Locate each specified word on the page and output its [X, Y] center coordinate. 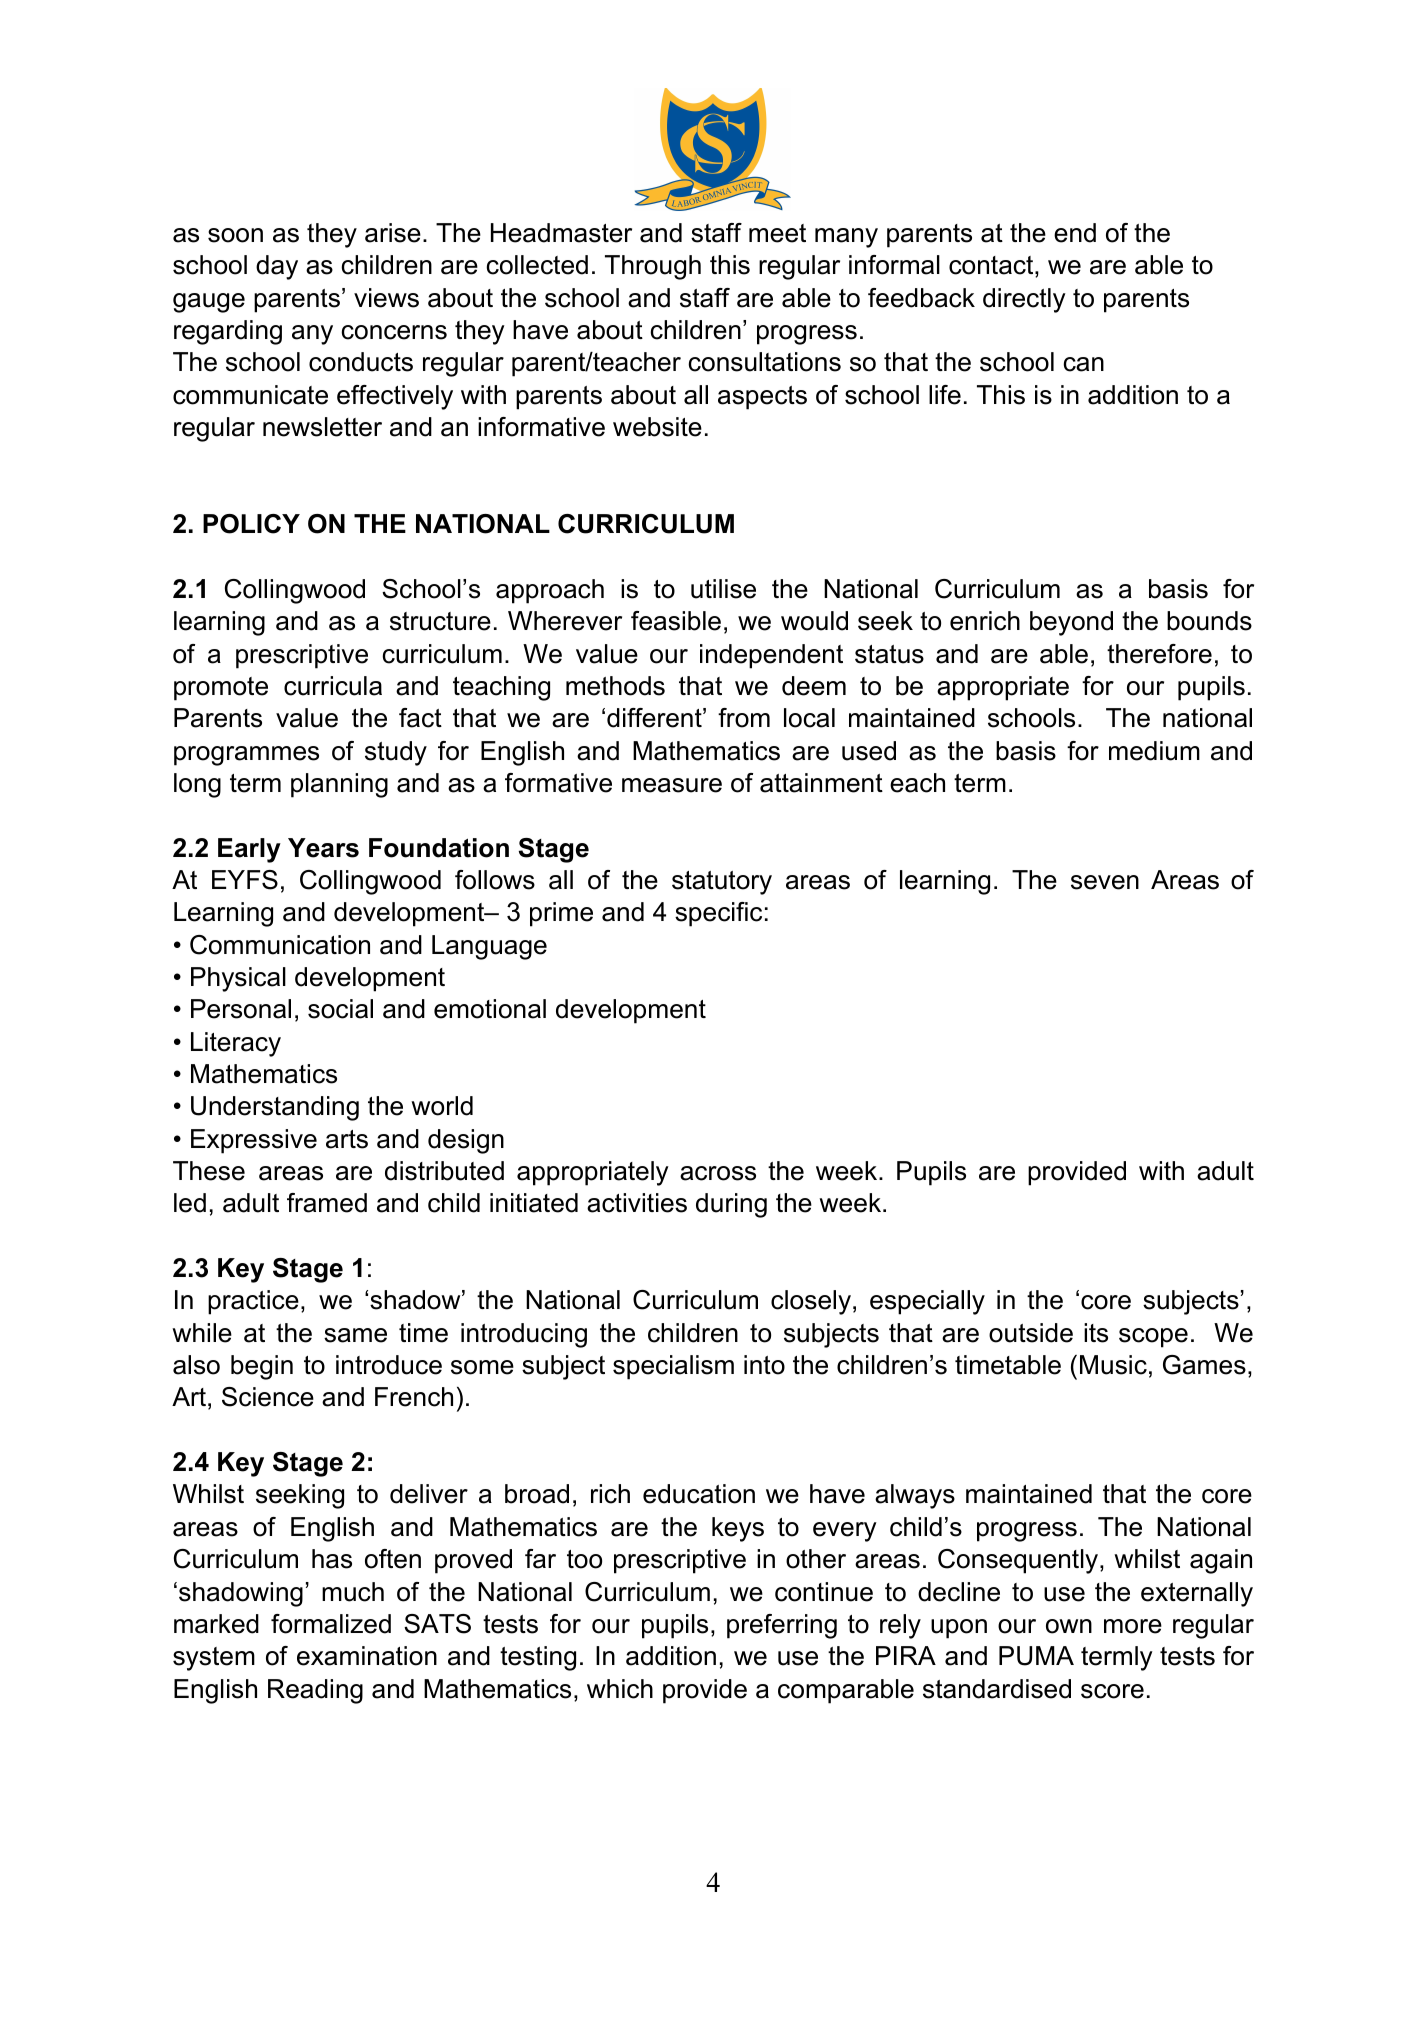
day [277, 267]
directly [1024, 300]
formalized [331, 1624]
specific [718, 914]
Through [653, 267]
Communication [280, 945]
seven [1105, 882]
